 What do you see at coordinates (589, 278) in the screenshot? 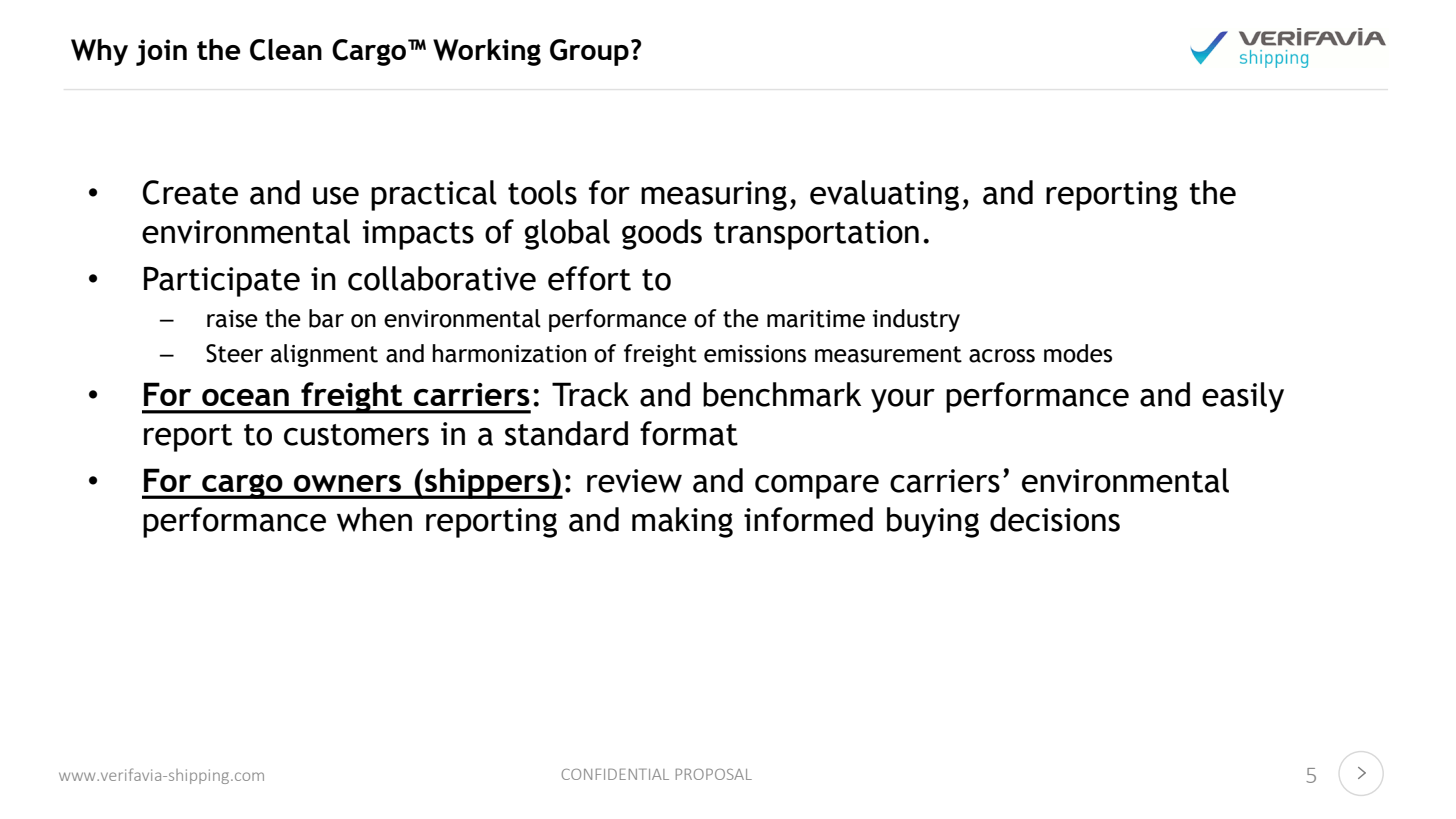
I see `effort` at bounding box center [589, 278].
